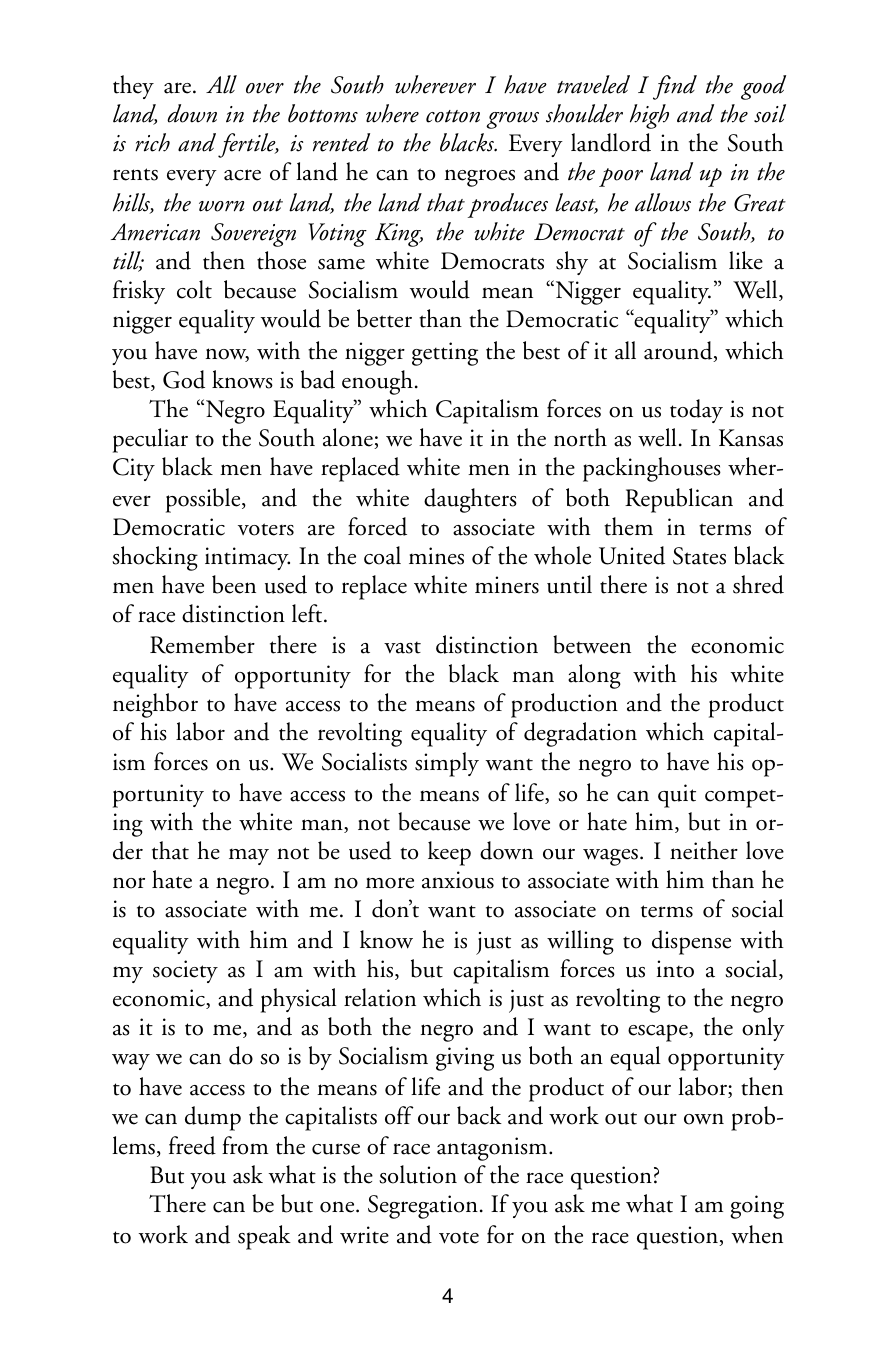 The width and height of the page is (896, 1345). What do you see at coordinates (453, 116) in the page?
I see `cotton` at bounding box center [453, 116].
